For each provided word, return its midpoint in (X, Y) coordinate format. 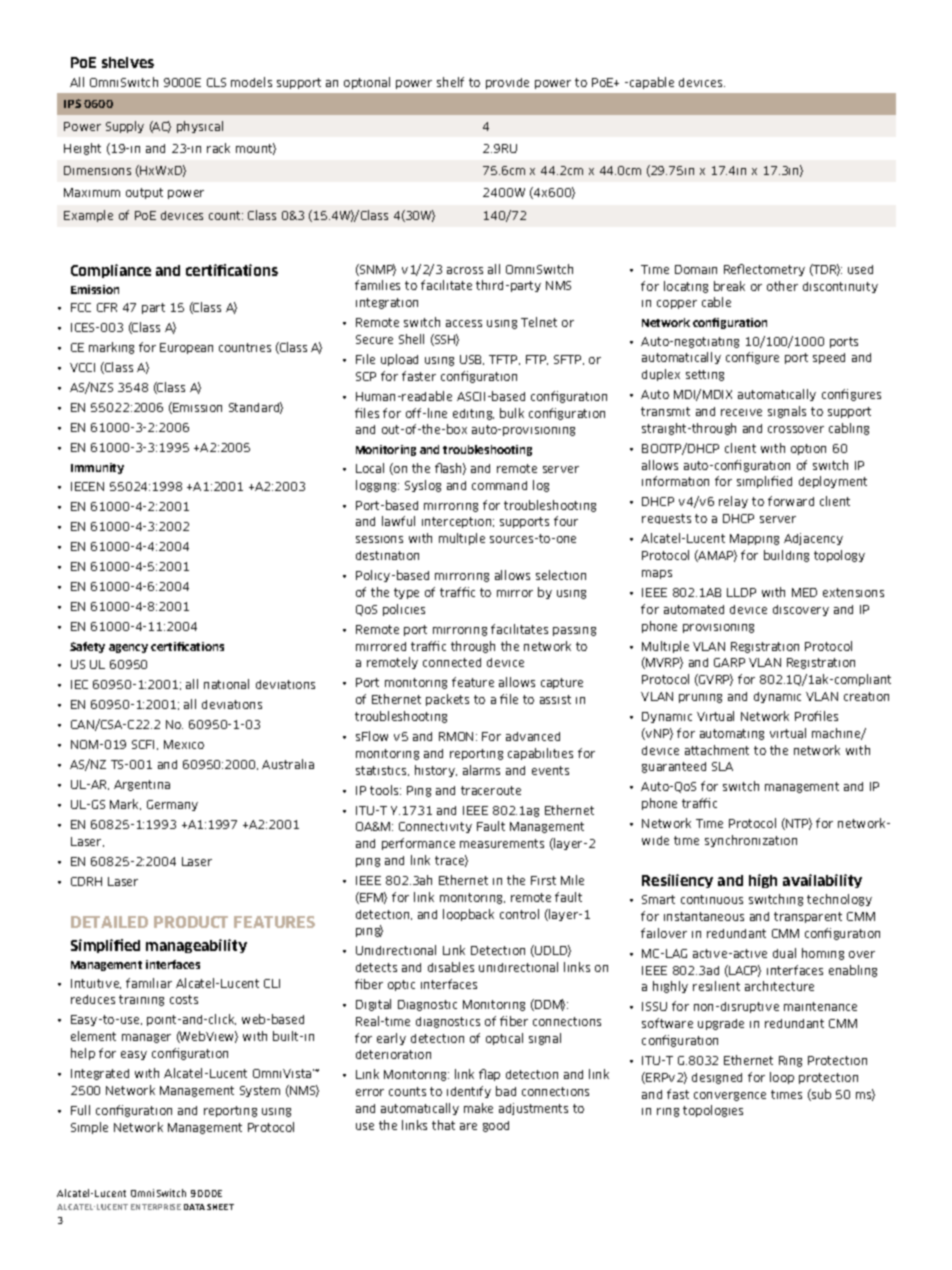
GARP (729, 662)
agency (128, 648)
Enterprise (156, 1207)
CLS (216, 82)
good (496, 1126)
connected (452, 662)
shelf (450, 82)
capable (652, 83)
